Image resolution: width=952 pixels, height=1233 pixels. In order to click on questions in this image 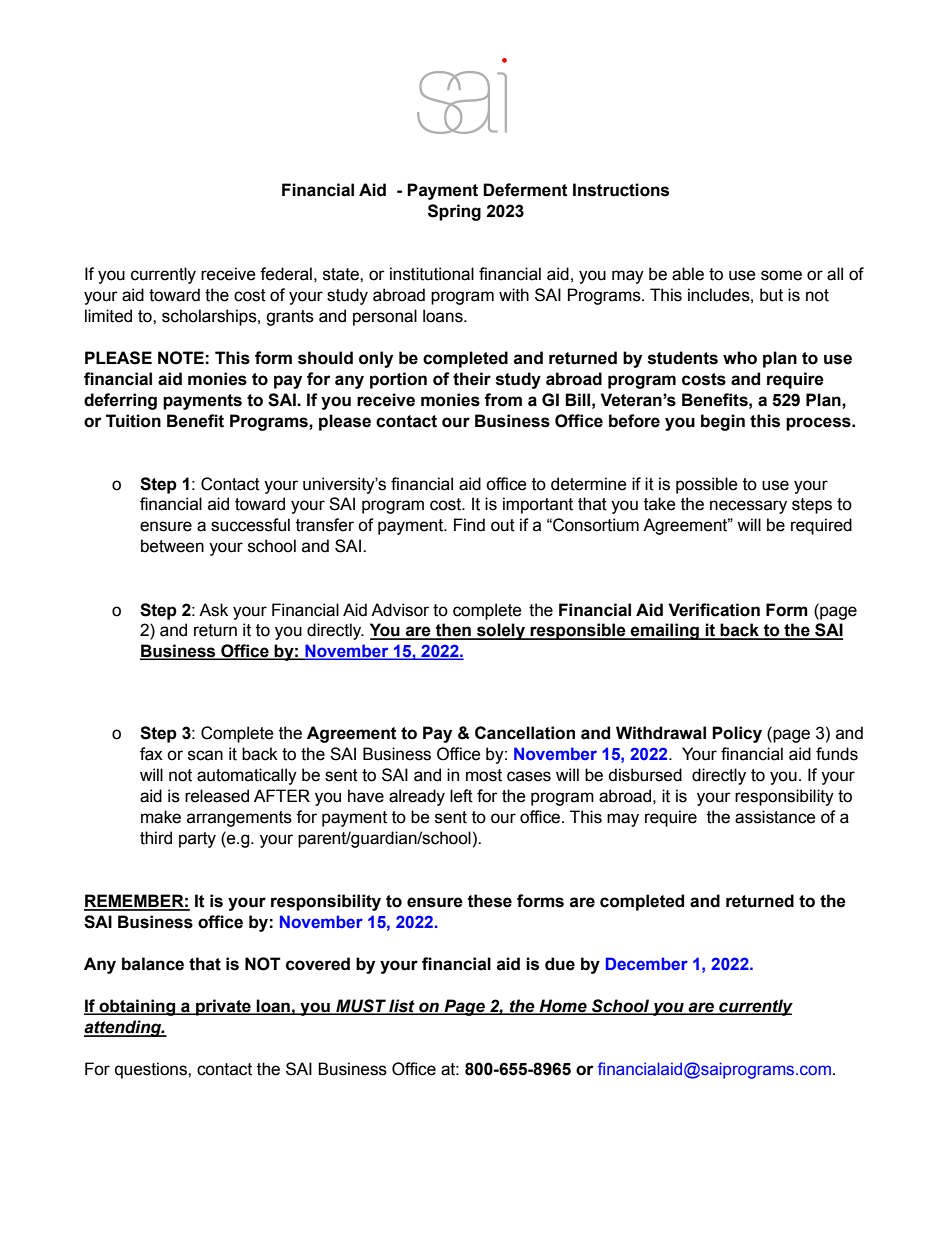, I will do `click(152, 1070)`.
